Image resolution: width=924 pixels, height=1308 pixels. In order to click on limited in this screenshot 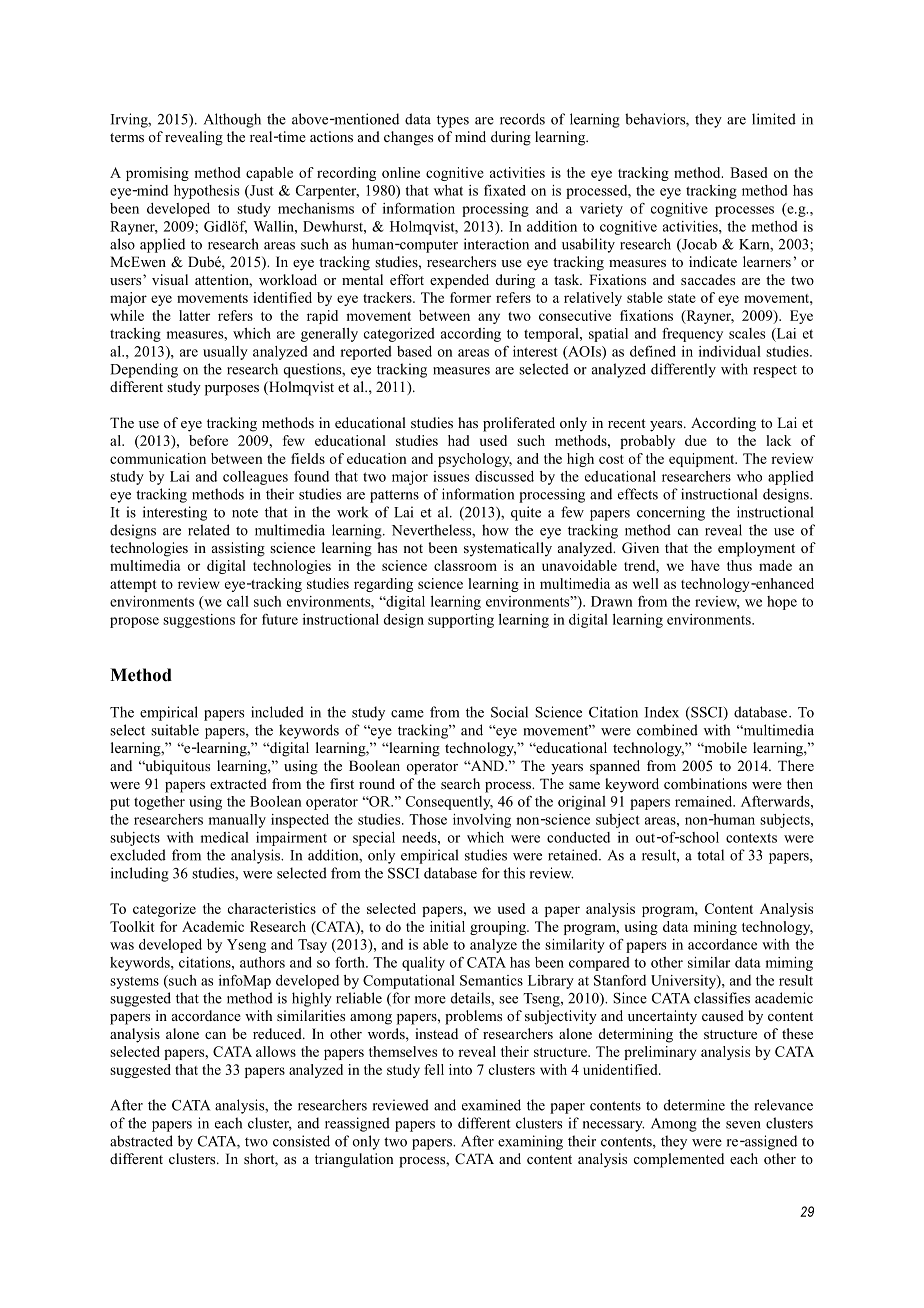, I will do `click(774, 119)`.
